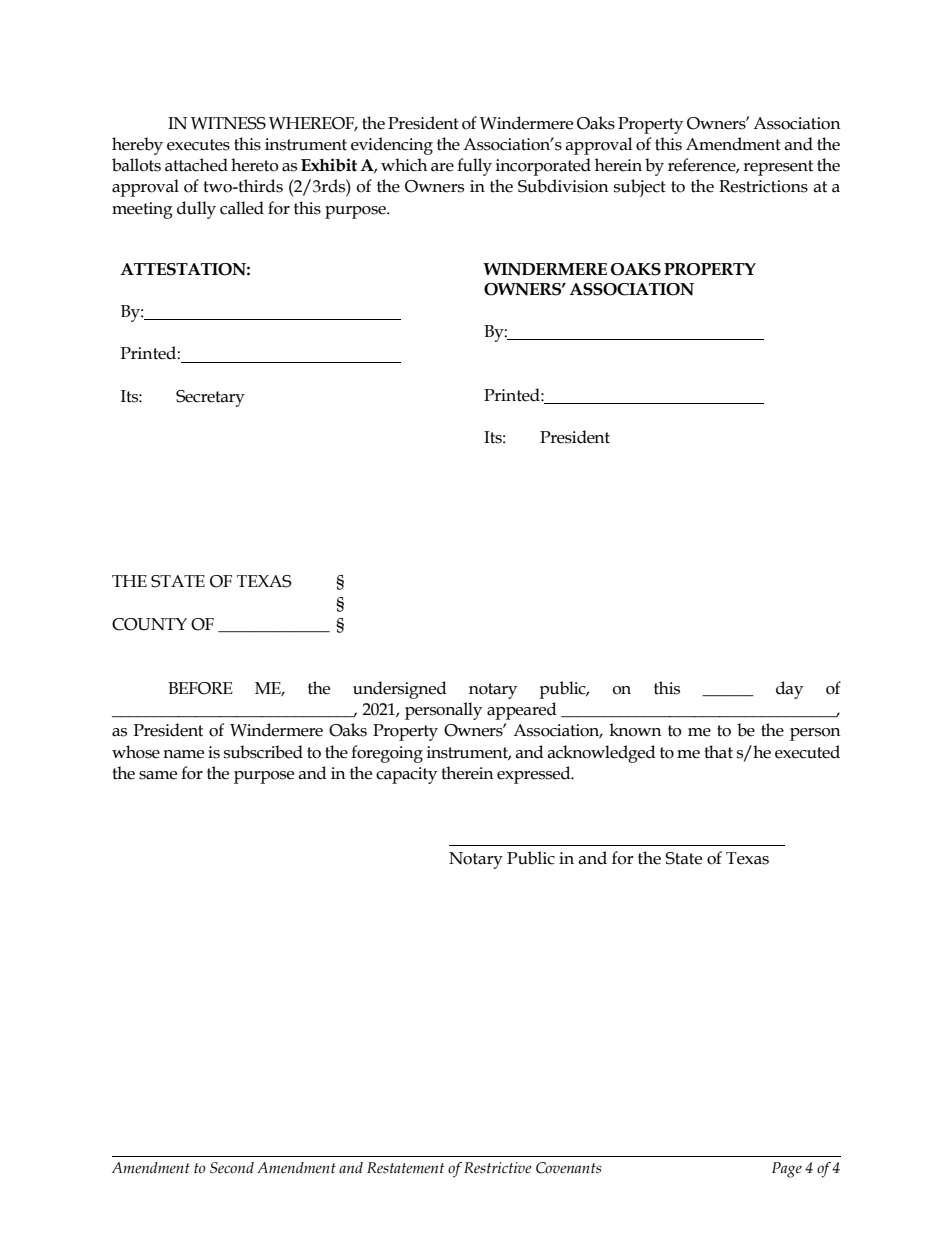 The image size is (952, 1233). What do you see at coordinates (200, 688) in the document?
I see `BEFORE` at bounding box center [200, 688].
